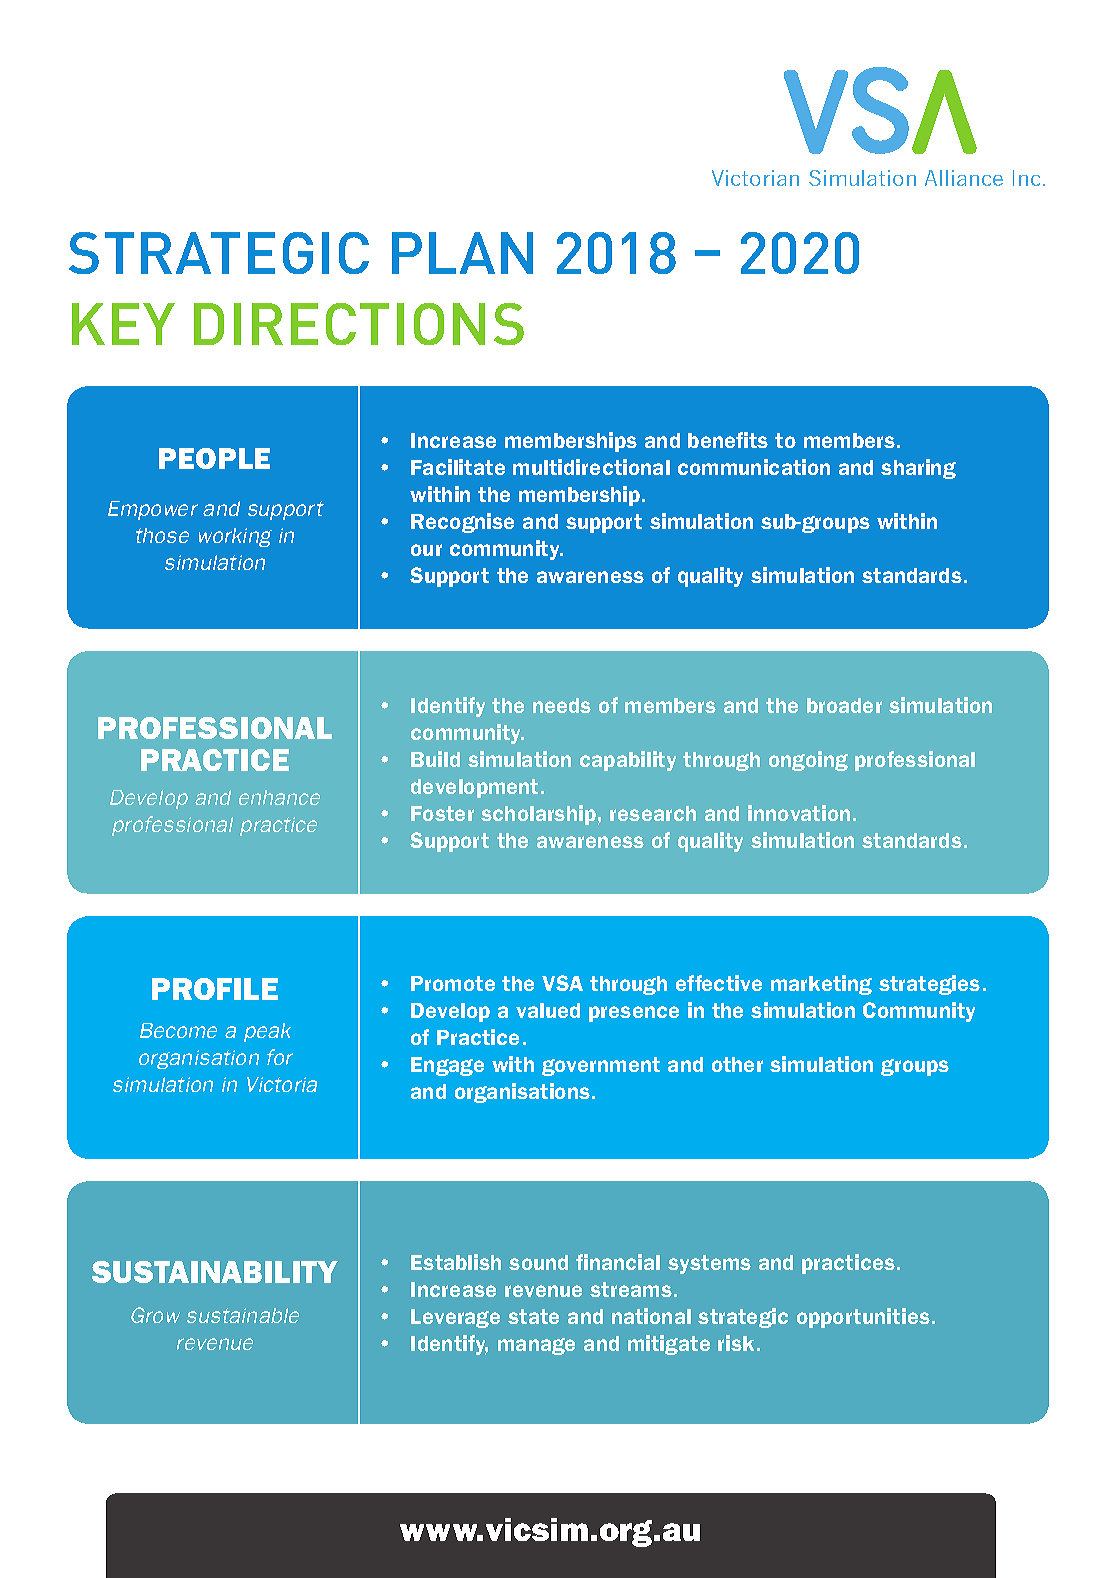 This screenshot has width=1116, height=1578. I want to click on sharing, so click(918, 469).
